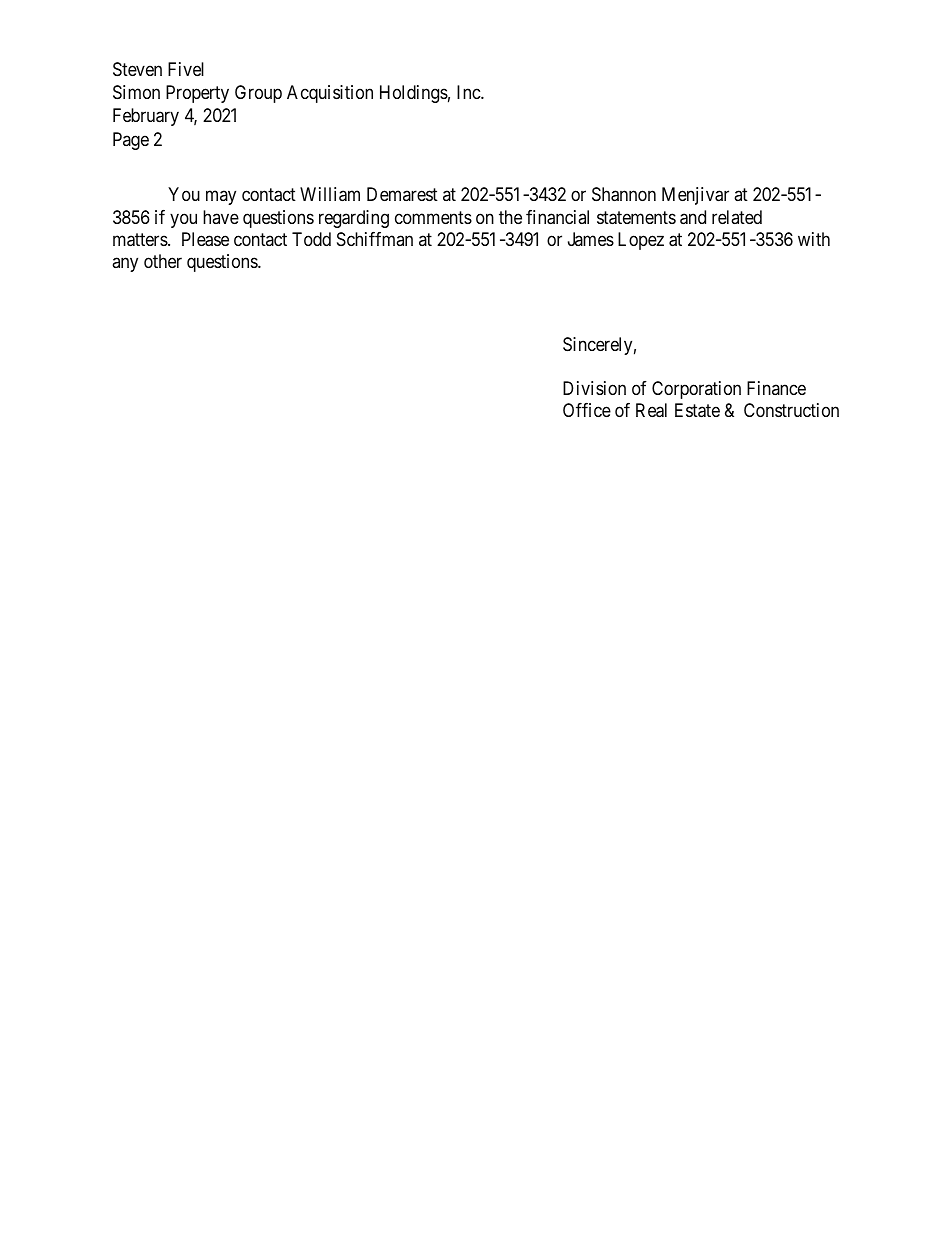 The height and width of the screenshot is (1233, 952). I want to click on Lopez, so click(641, 241).
